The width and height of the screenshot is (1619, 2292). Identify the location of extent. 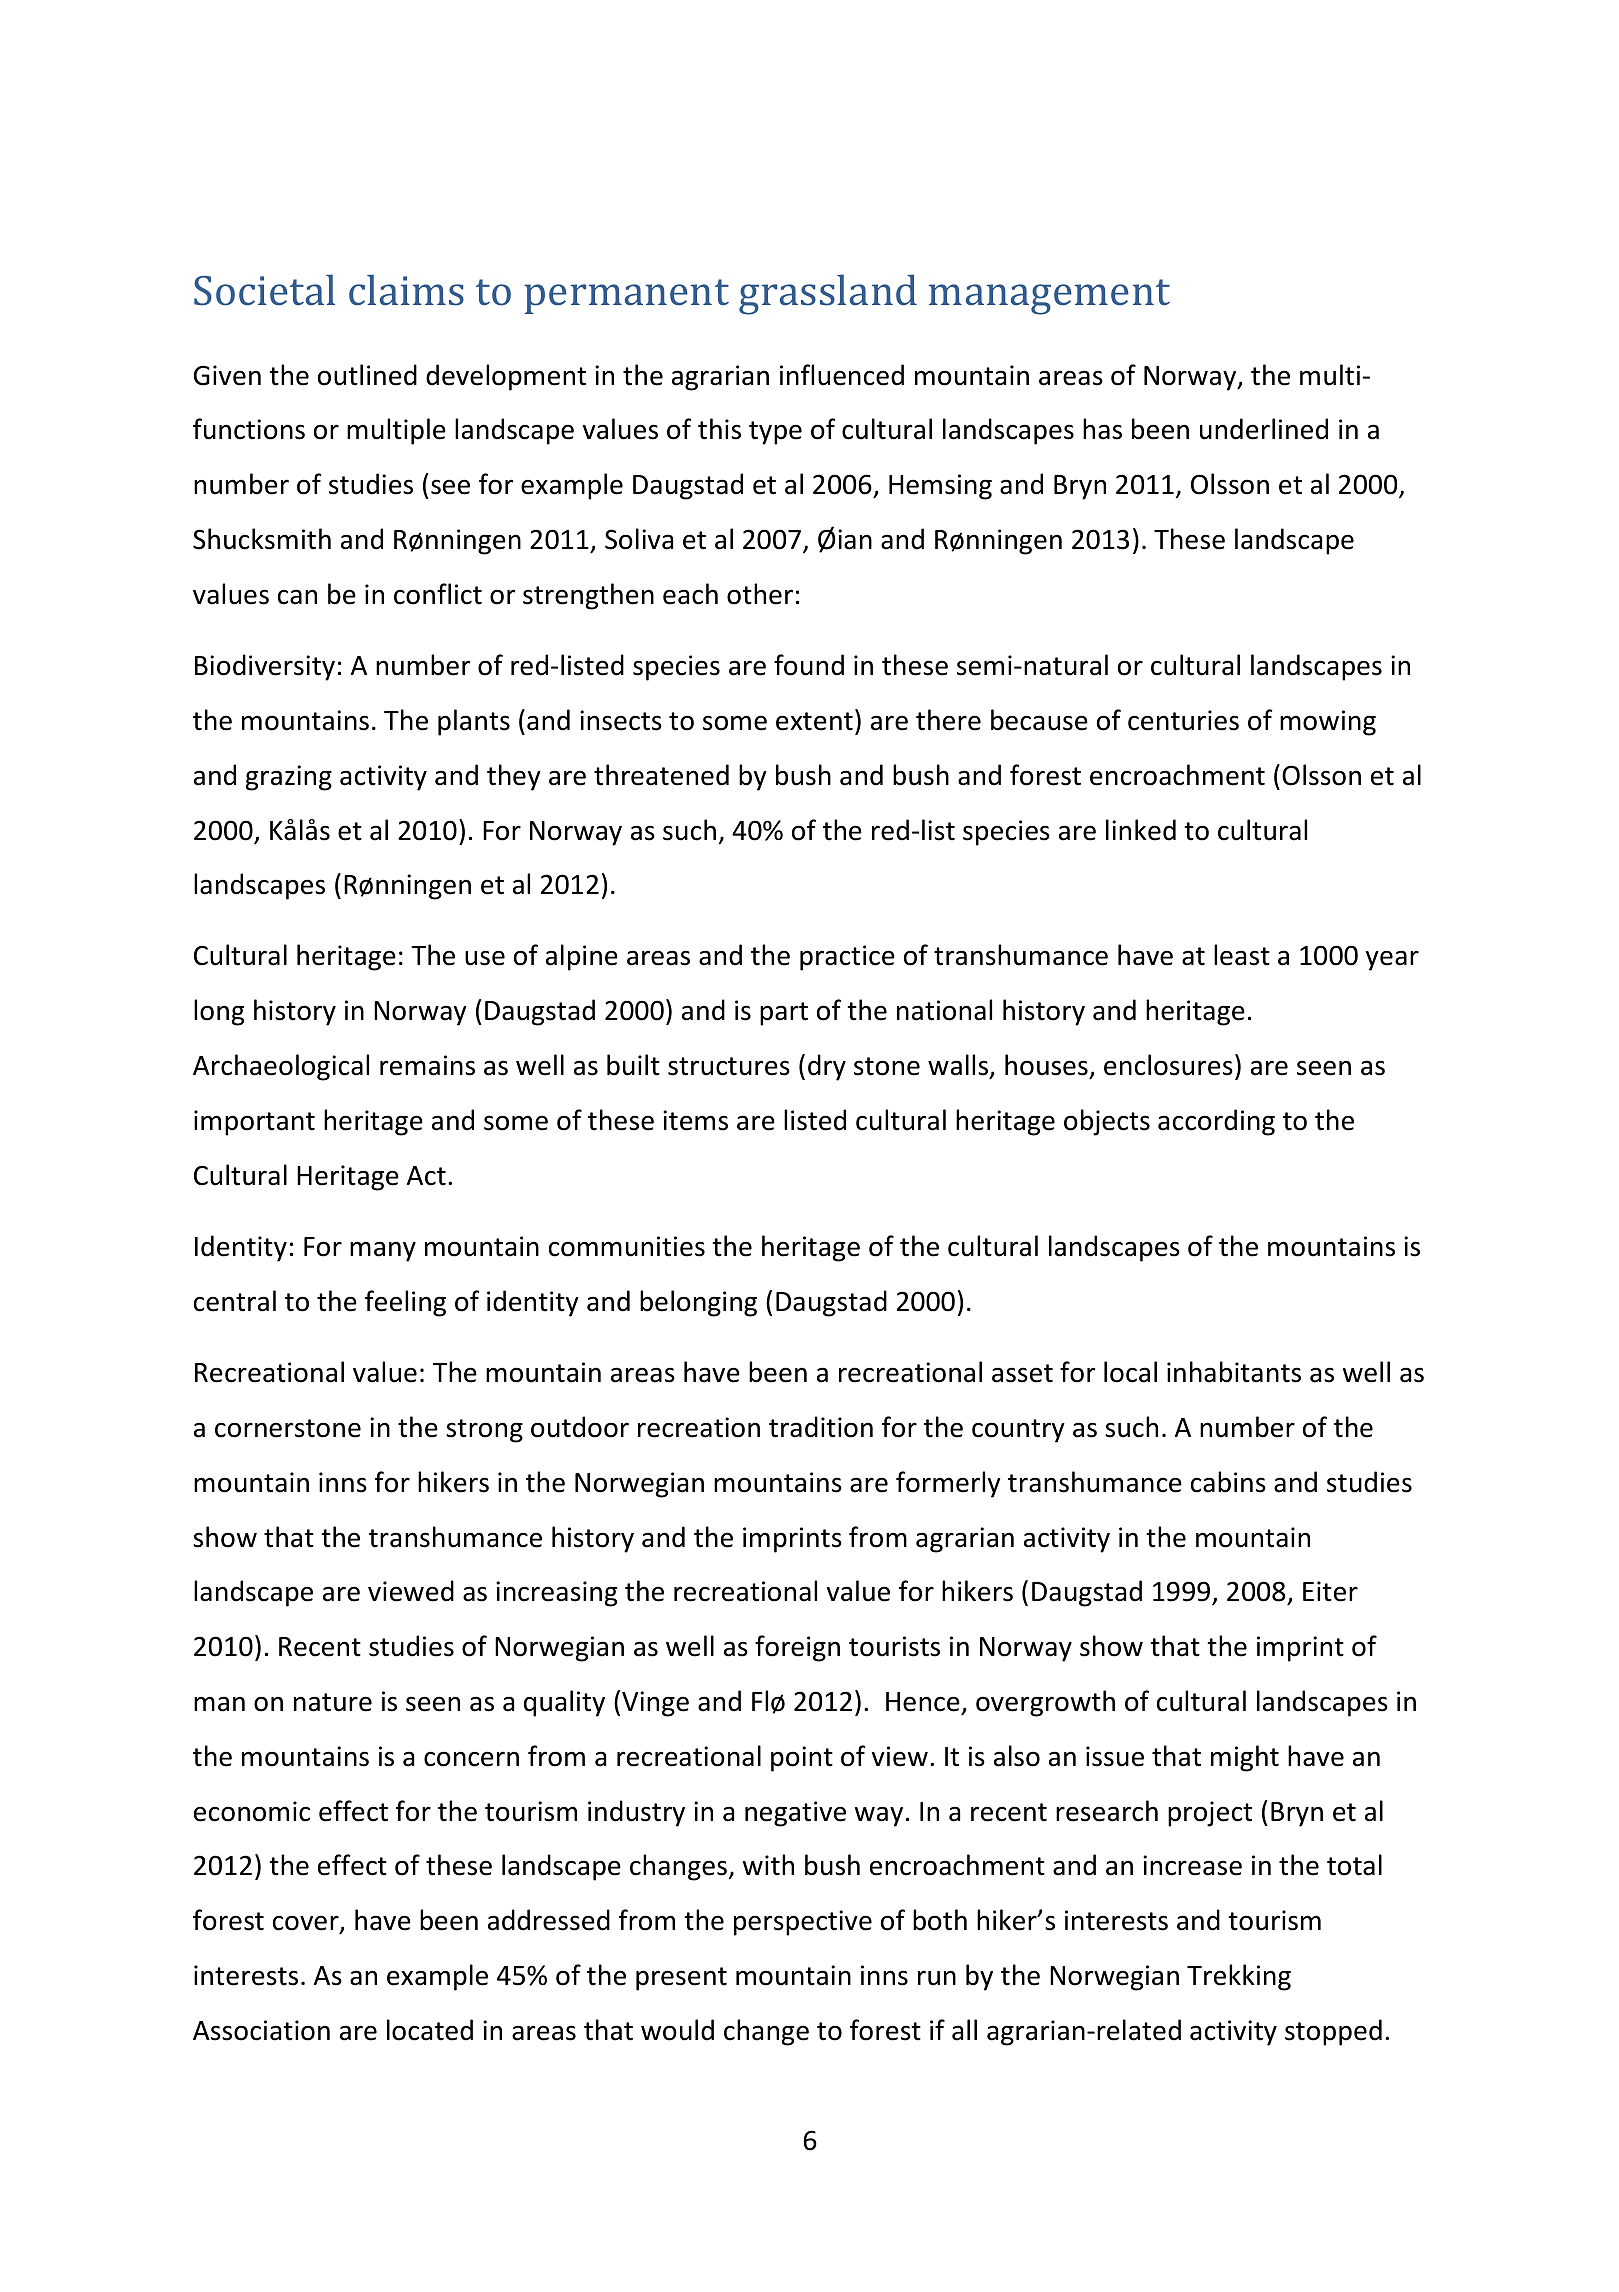
(814, 721).
